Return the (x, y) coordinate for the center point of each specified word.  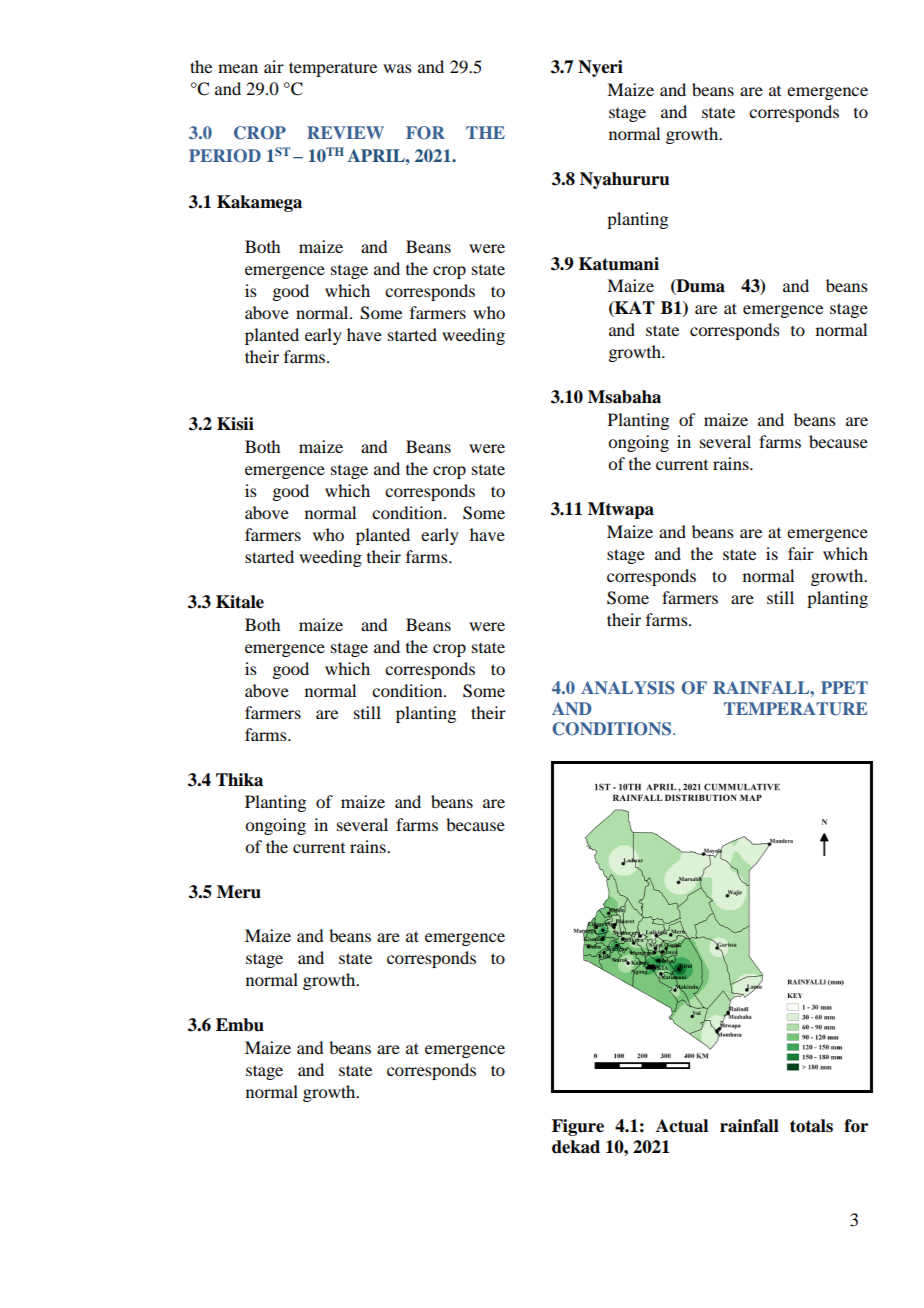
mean (238, 68)
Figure (578, 1127)
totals (811, 1126)
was (397, 68)
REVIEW (345, 132)
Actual (682, 1126)
